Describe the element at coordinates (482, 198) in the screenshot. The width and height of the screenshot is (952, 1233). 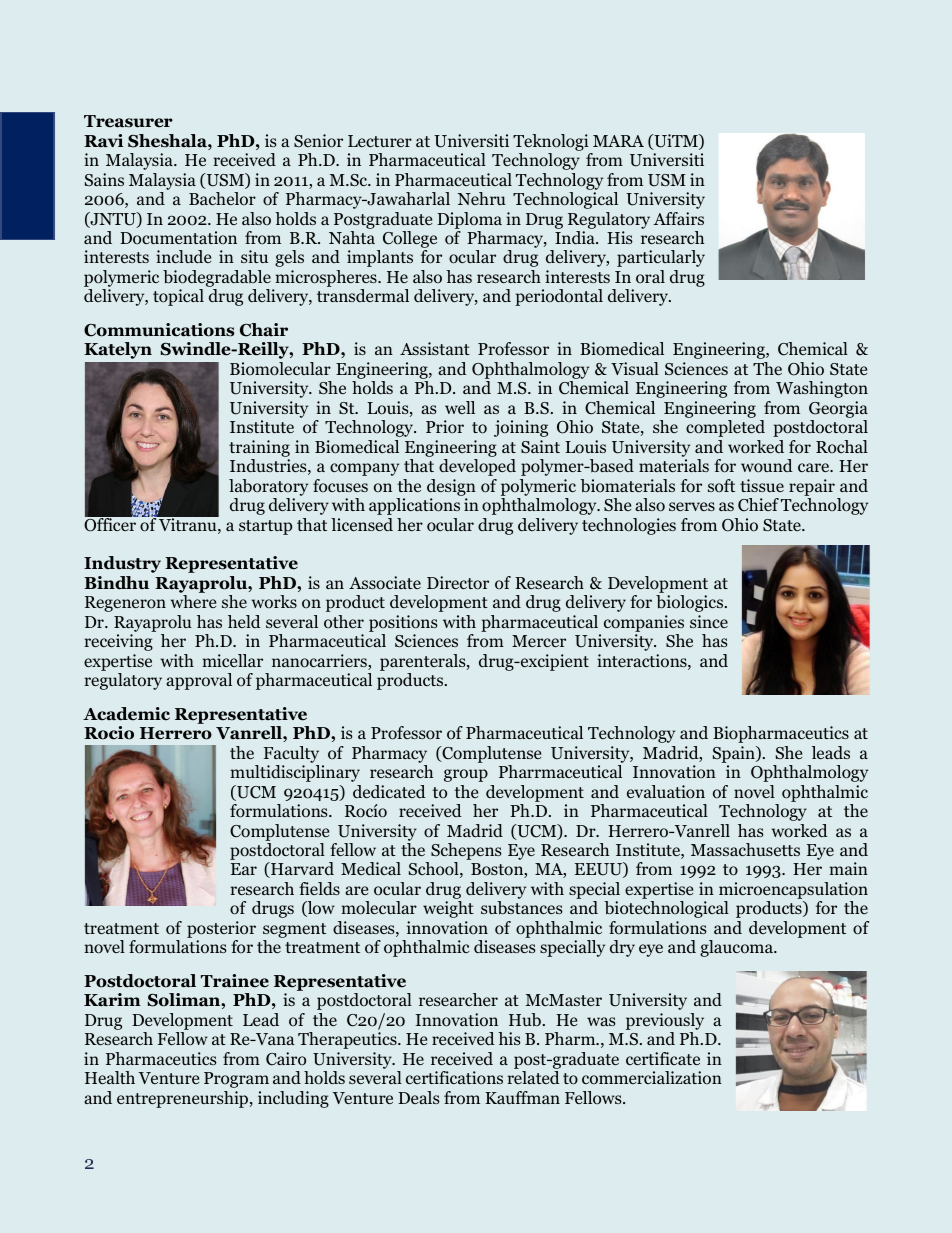
I see `Nehru` at that location.
